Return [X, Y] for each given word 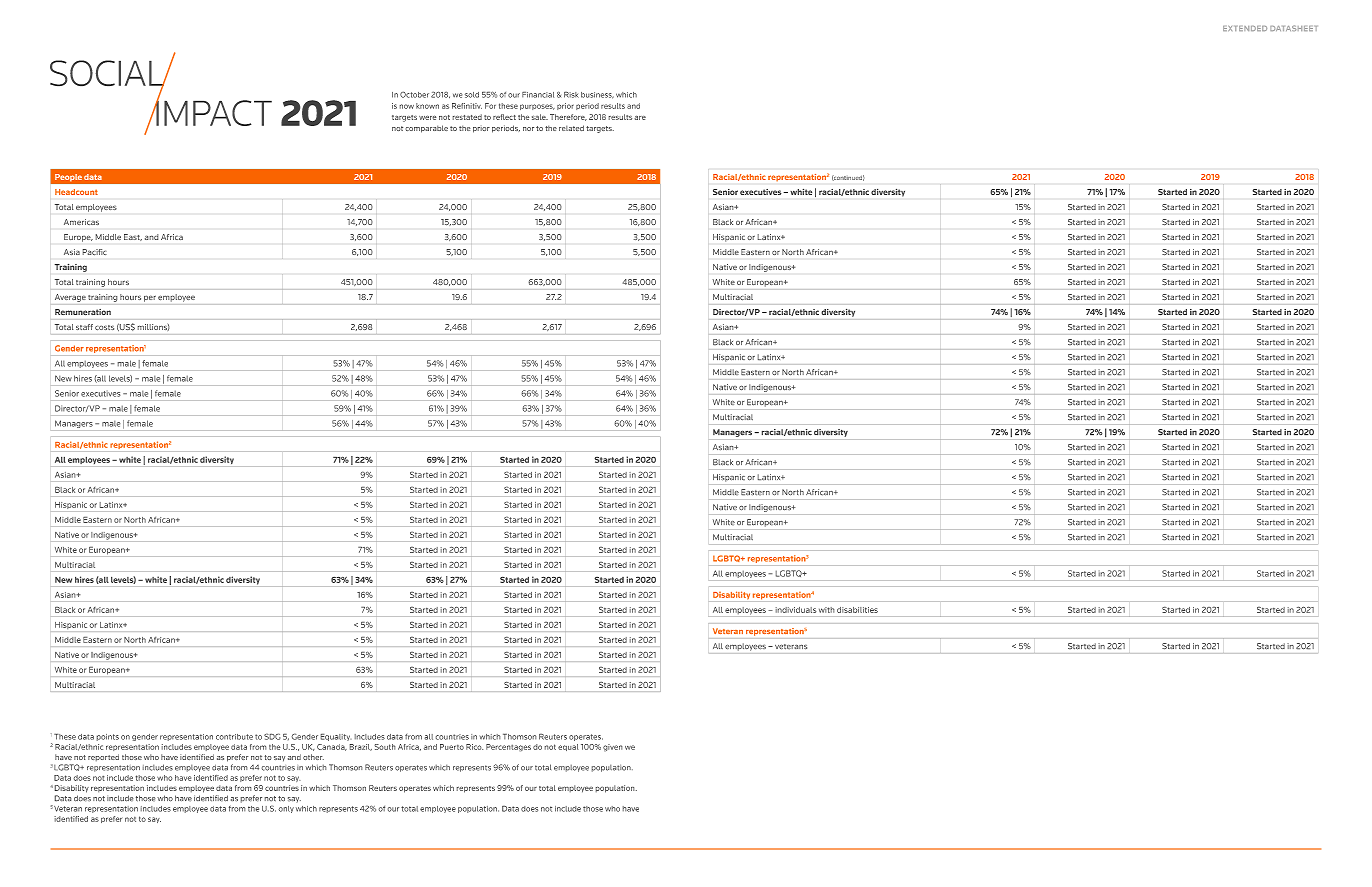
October [414, 95]
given [612, 747]
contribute [234, 737]
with [826, 610]
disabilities [857, 610]
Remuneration [83, 312]
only [286, 809]
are [640, 118]
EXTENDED [1245, 28]
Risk [571, 95]
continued [848, 178]
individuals [796, 610]
